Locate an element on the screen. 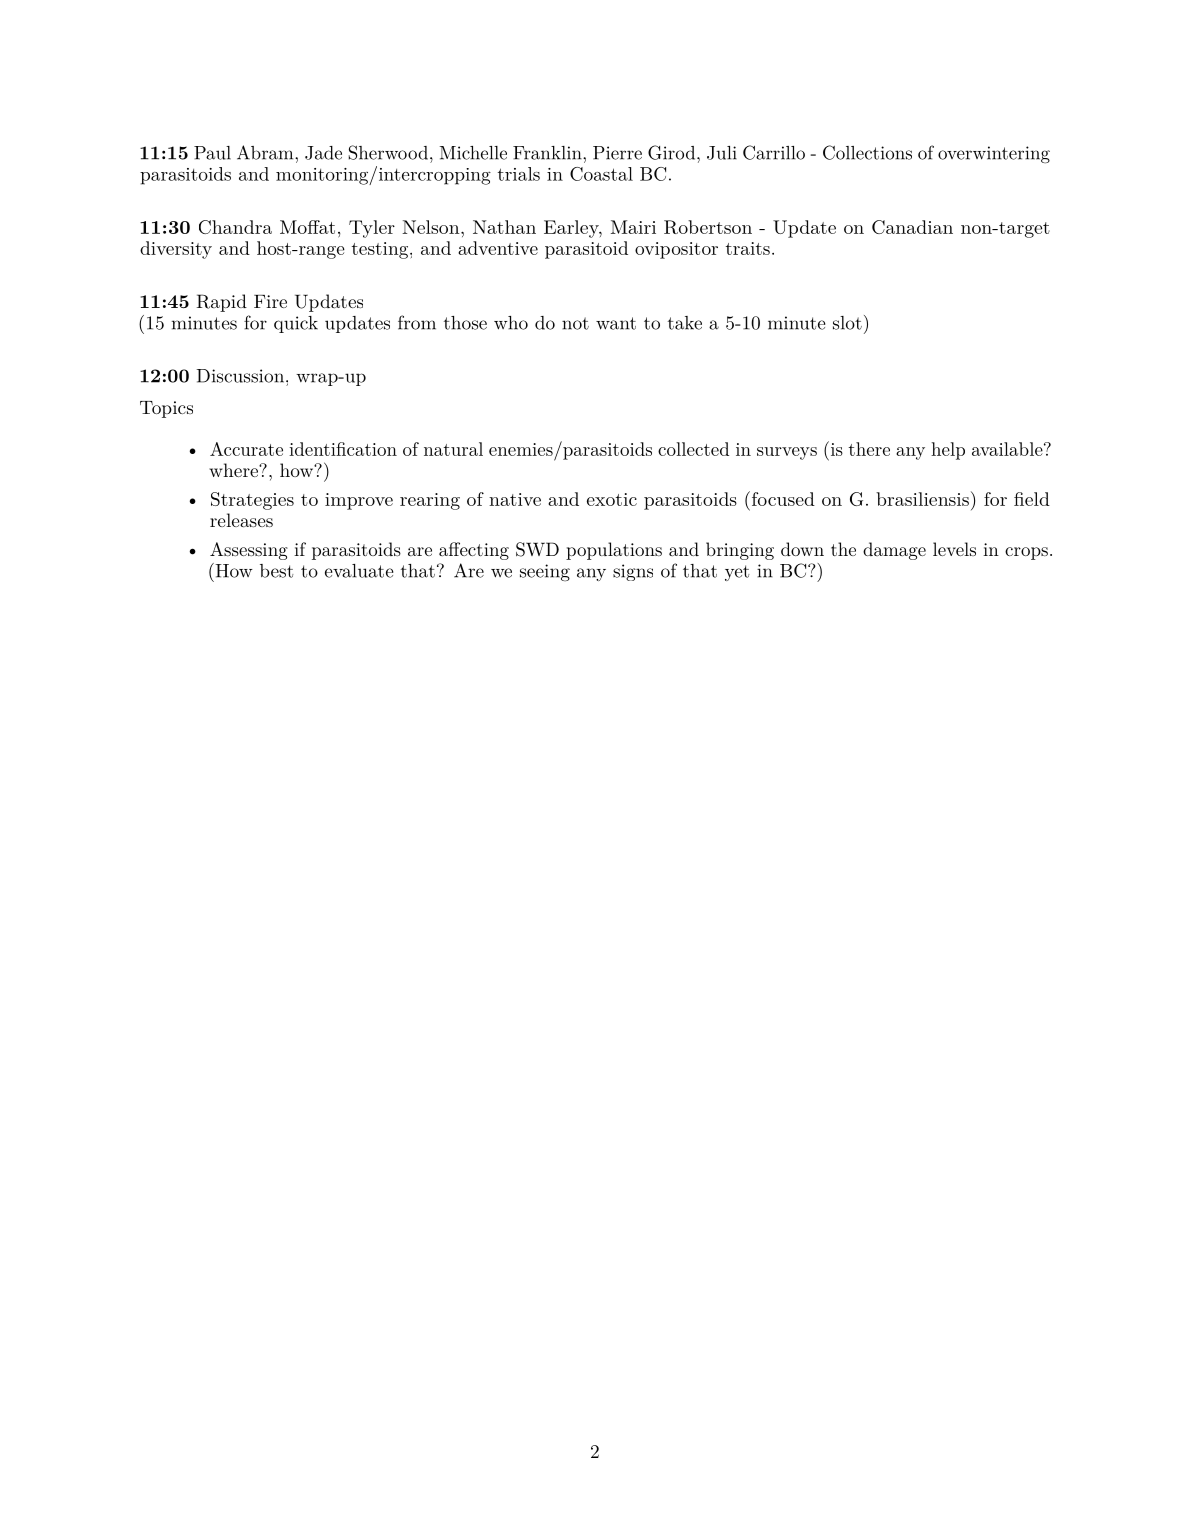 Image resolution: width=1190 pixels, height=1540 pixels. best is located at coordinates (276, 571).
